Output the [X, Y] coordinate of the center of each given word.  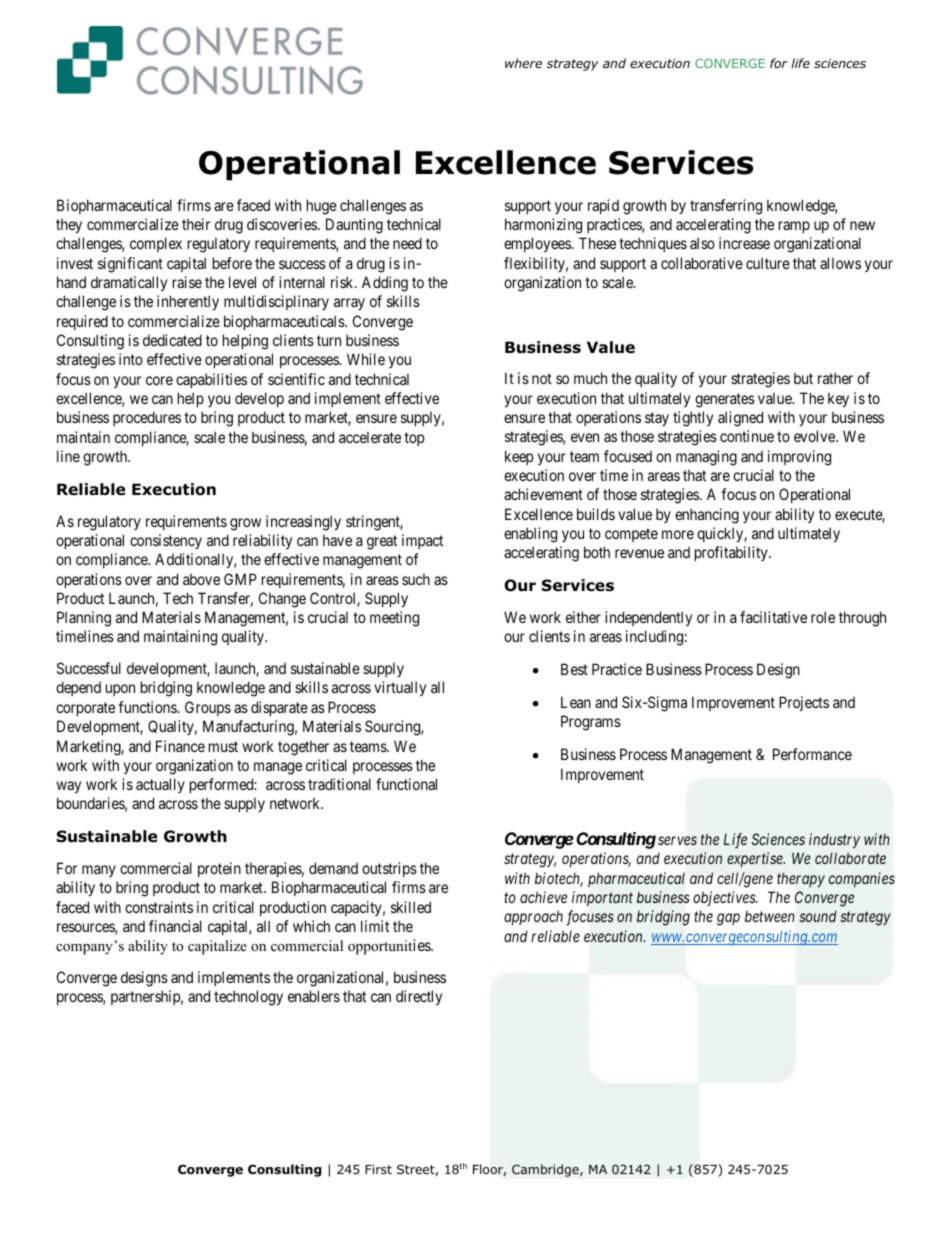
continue [747, 436]
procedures [147, 418]
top [414, 439]
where [523, 63]
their [196, 224]
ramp [794, 227]
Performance [812, 754]
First [378, 1169]
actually [160, 785]
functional [406, 784]
